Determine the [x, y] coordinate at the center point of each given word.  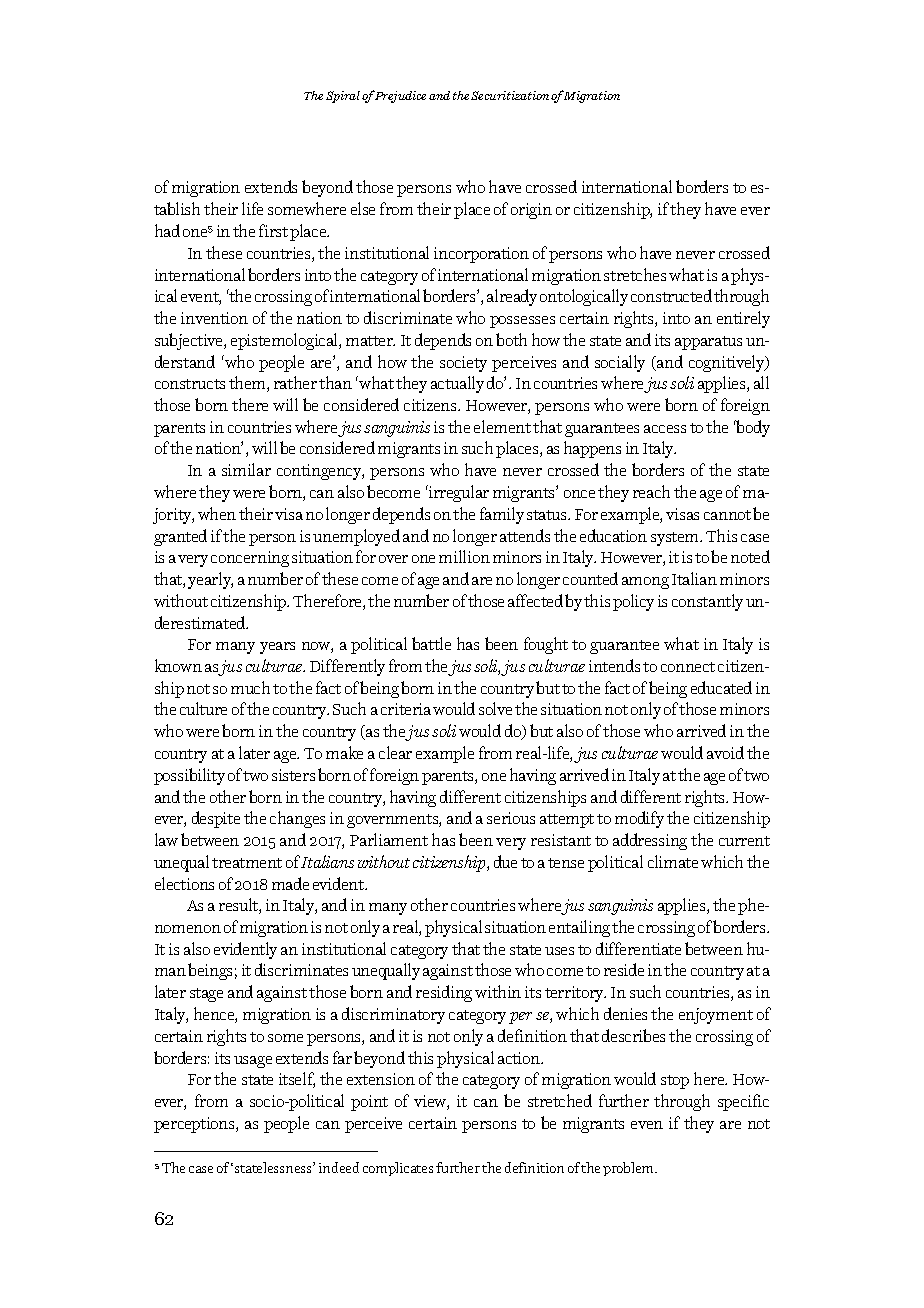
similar [246, 469]
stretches [635, 274]
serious [511, 818]
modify [639, 819]
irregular [458, 493]
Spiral [343, 97]
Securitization [511, 95]
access [665, 429]
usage [253, 1062]
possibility [189, 776]
